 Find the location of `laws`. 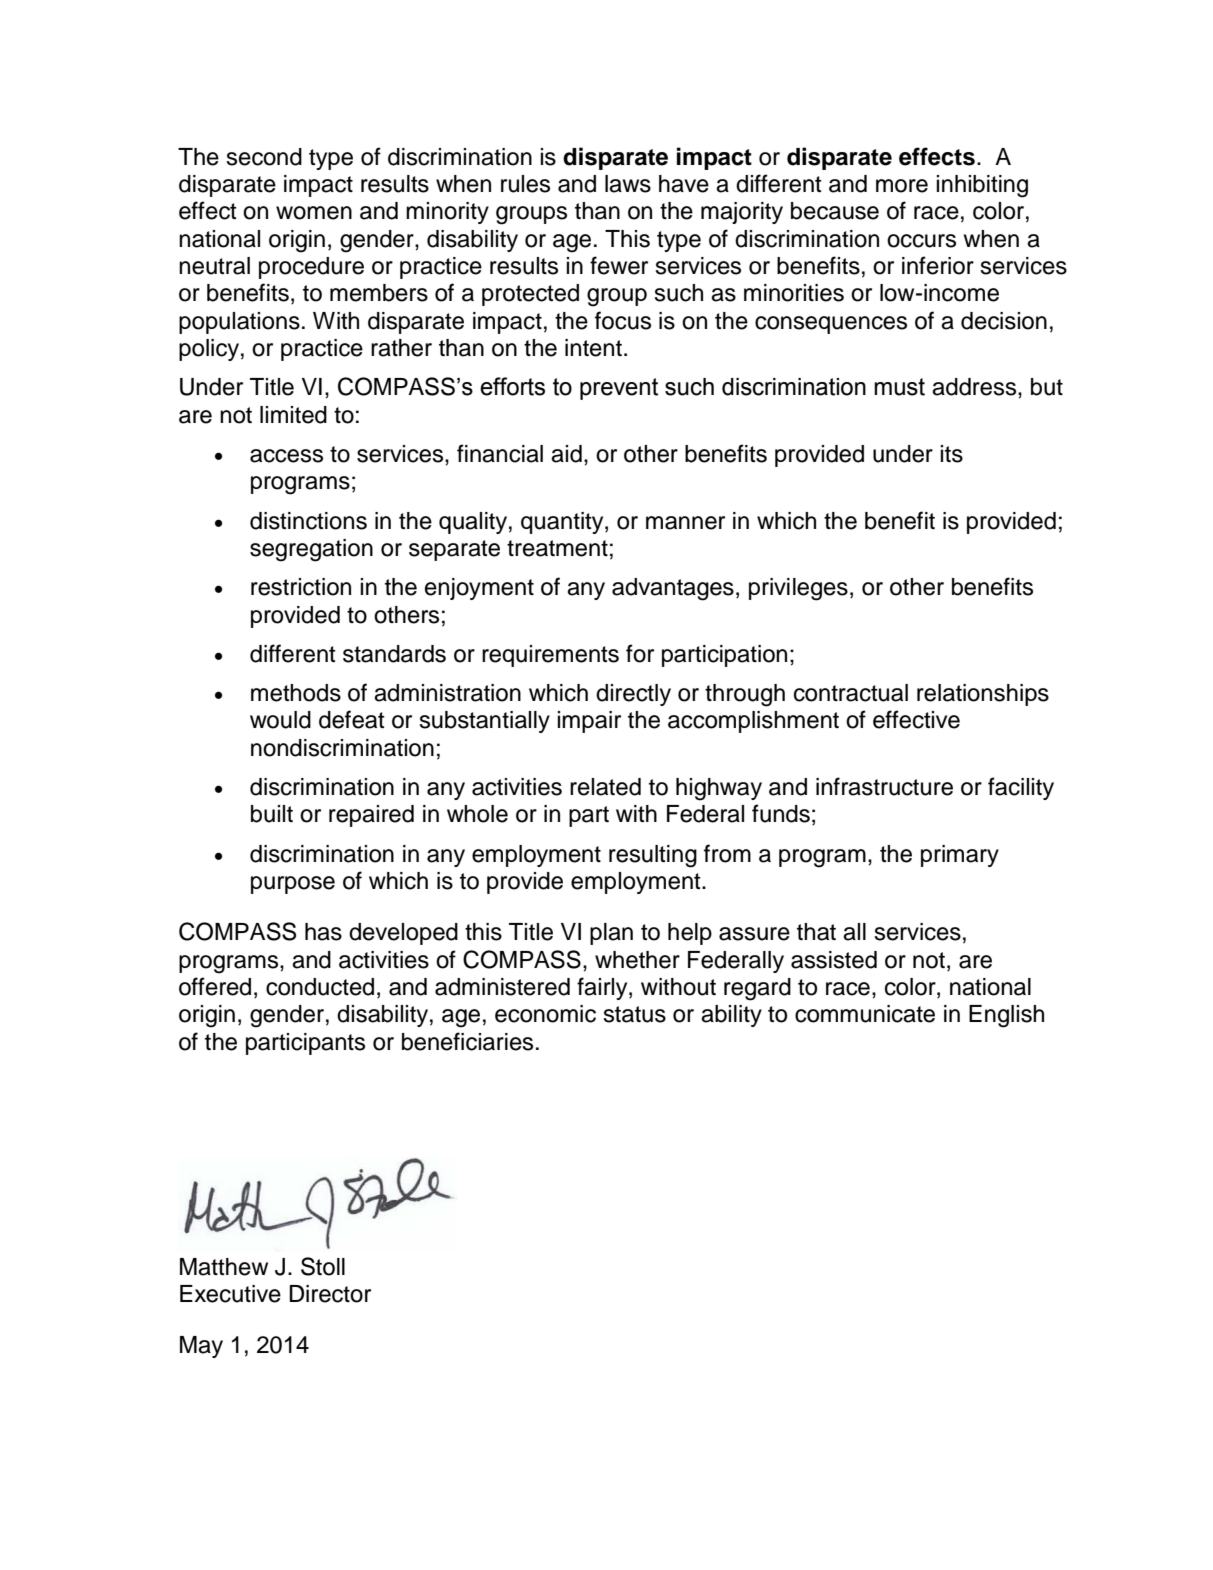

laws is located at coordinates (628, 184).
